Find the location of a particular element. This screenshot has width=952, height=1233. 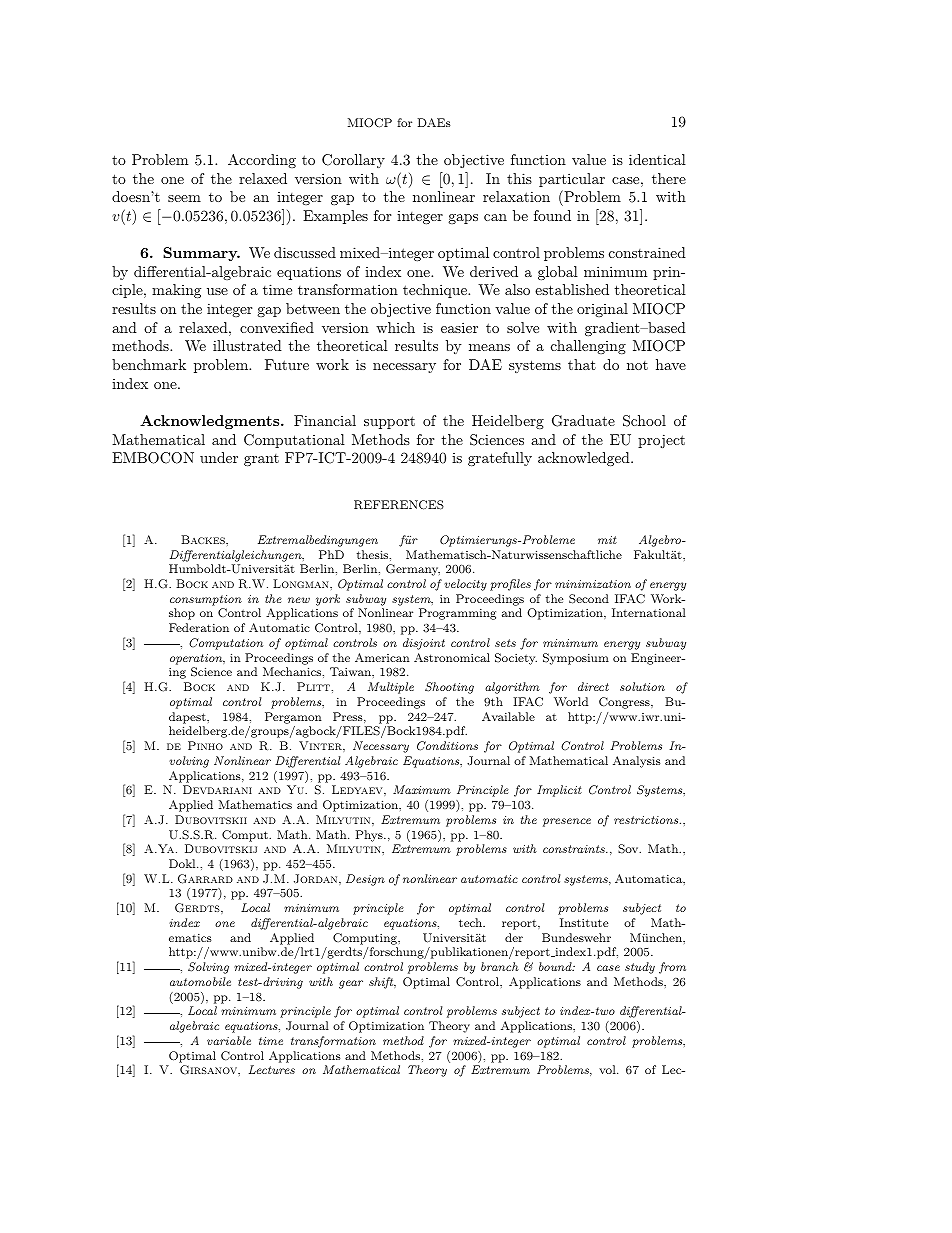

particular is located at coordinates (572, 180).
